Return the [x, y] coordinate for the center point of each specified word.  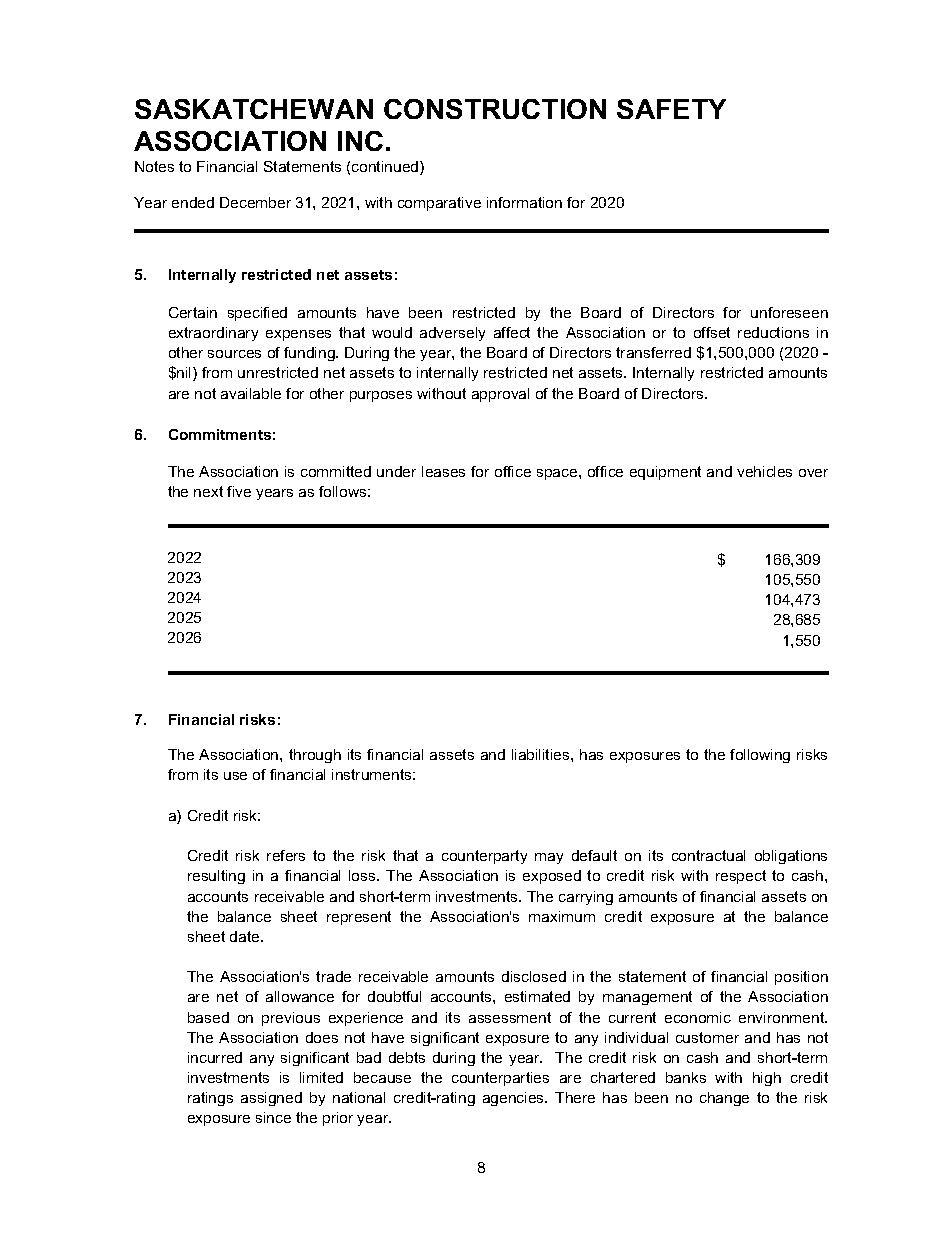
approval [500, 395]
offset [712, 332]
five [239, 491]
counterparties [500, 1079]
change [724, 1099]
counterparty [484, 857]
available [251, 393]
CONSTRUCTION [495, 109]
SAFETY [671, 109]
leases [443, 471]
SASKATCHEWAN [254, 109]
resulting [216, 877]
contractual [708, 855]
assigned [271, 1099]
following [760, 756]
